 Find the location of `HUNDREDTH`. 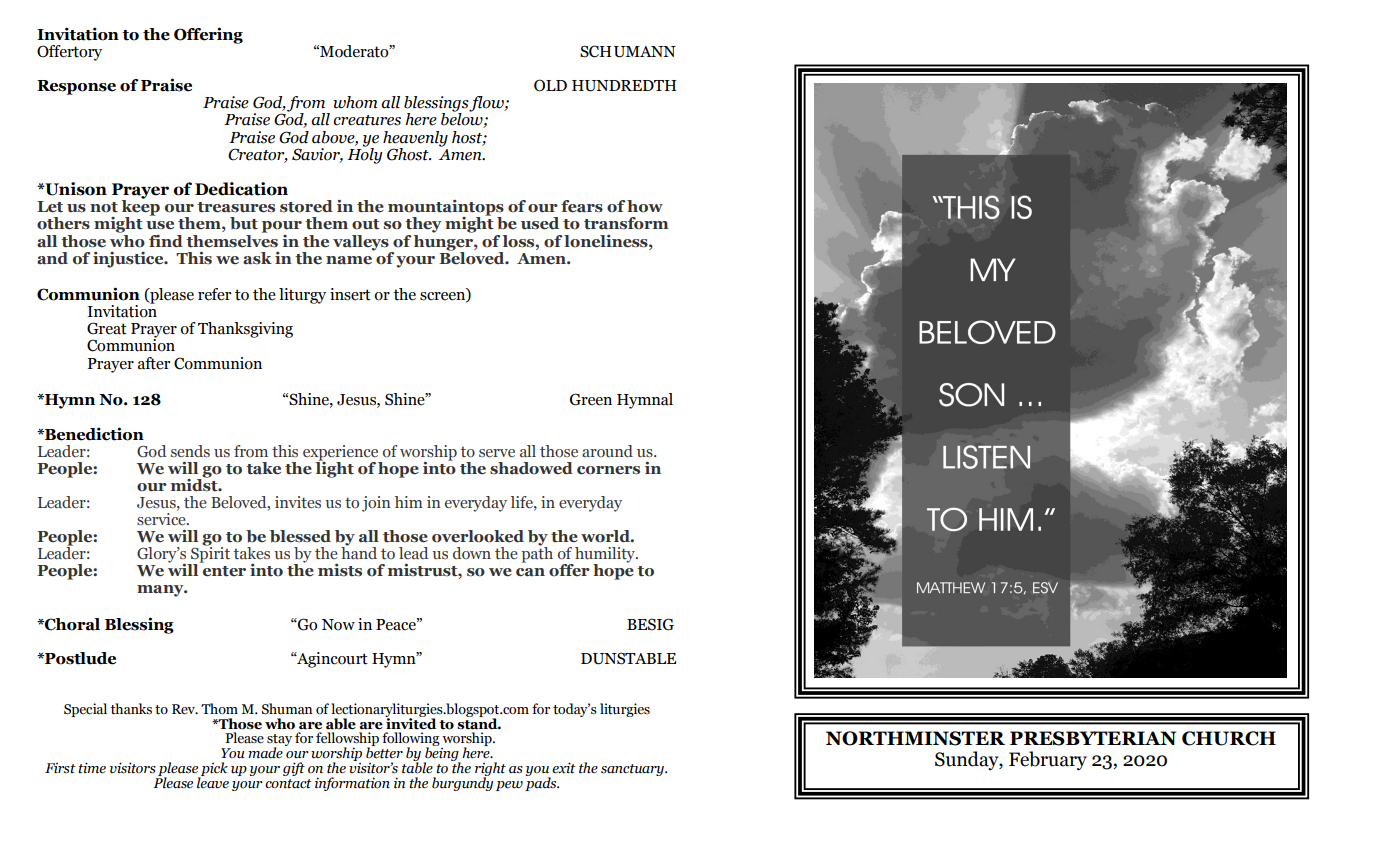

HUNDREDTH is located at coordinates (624, 86).
